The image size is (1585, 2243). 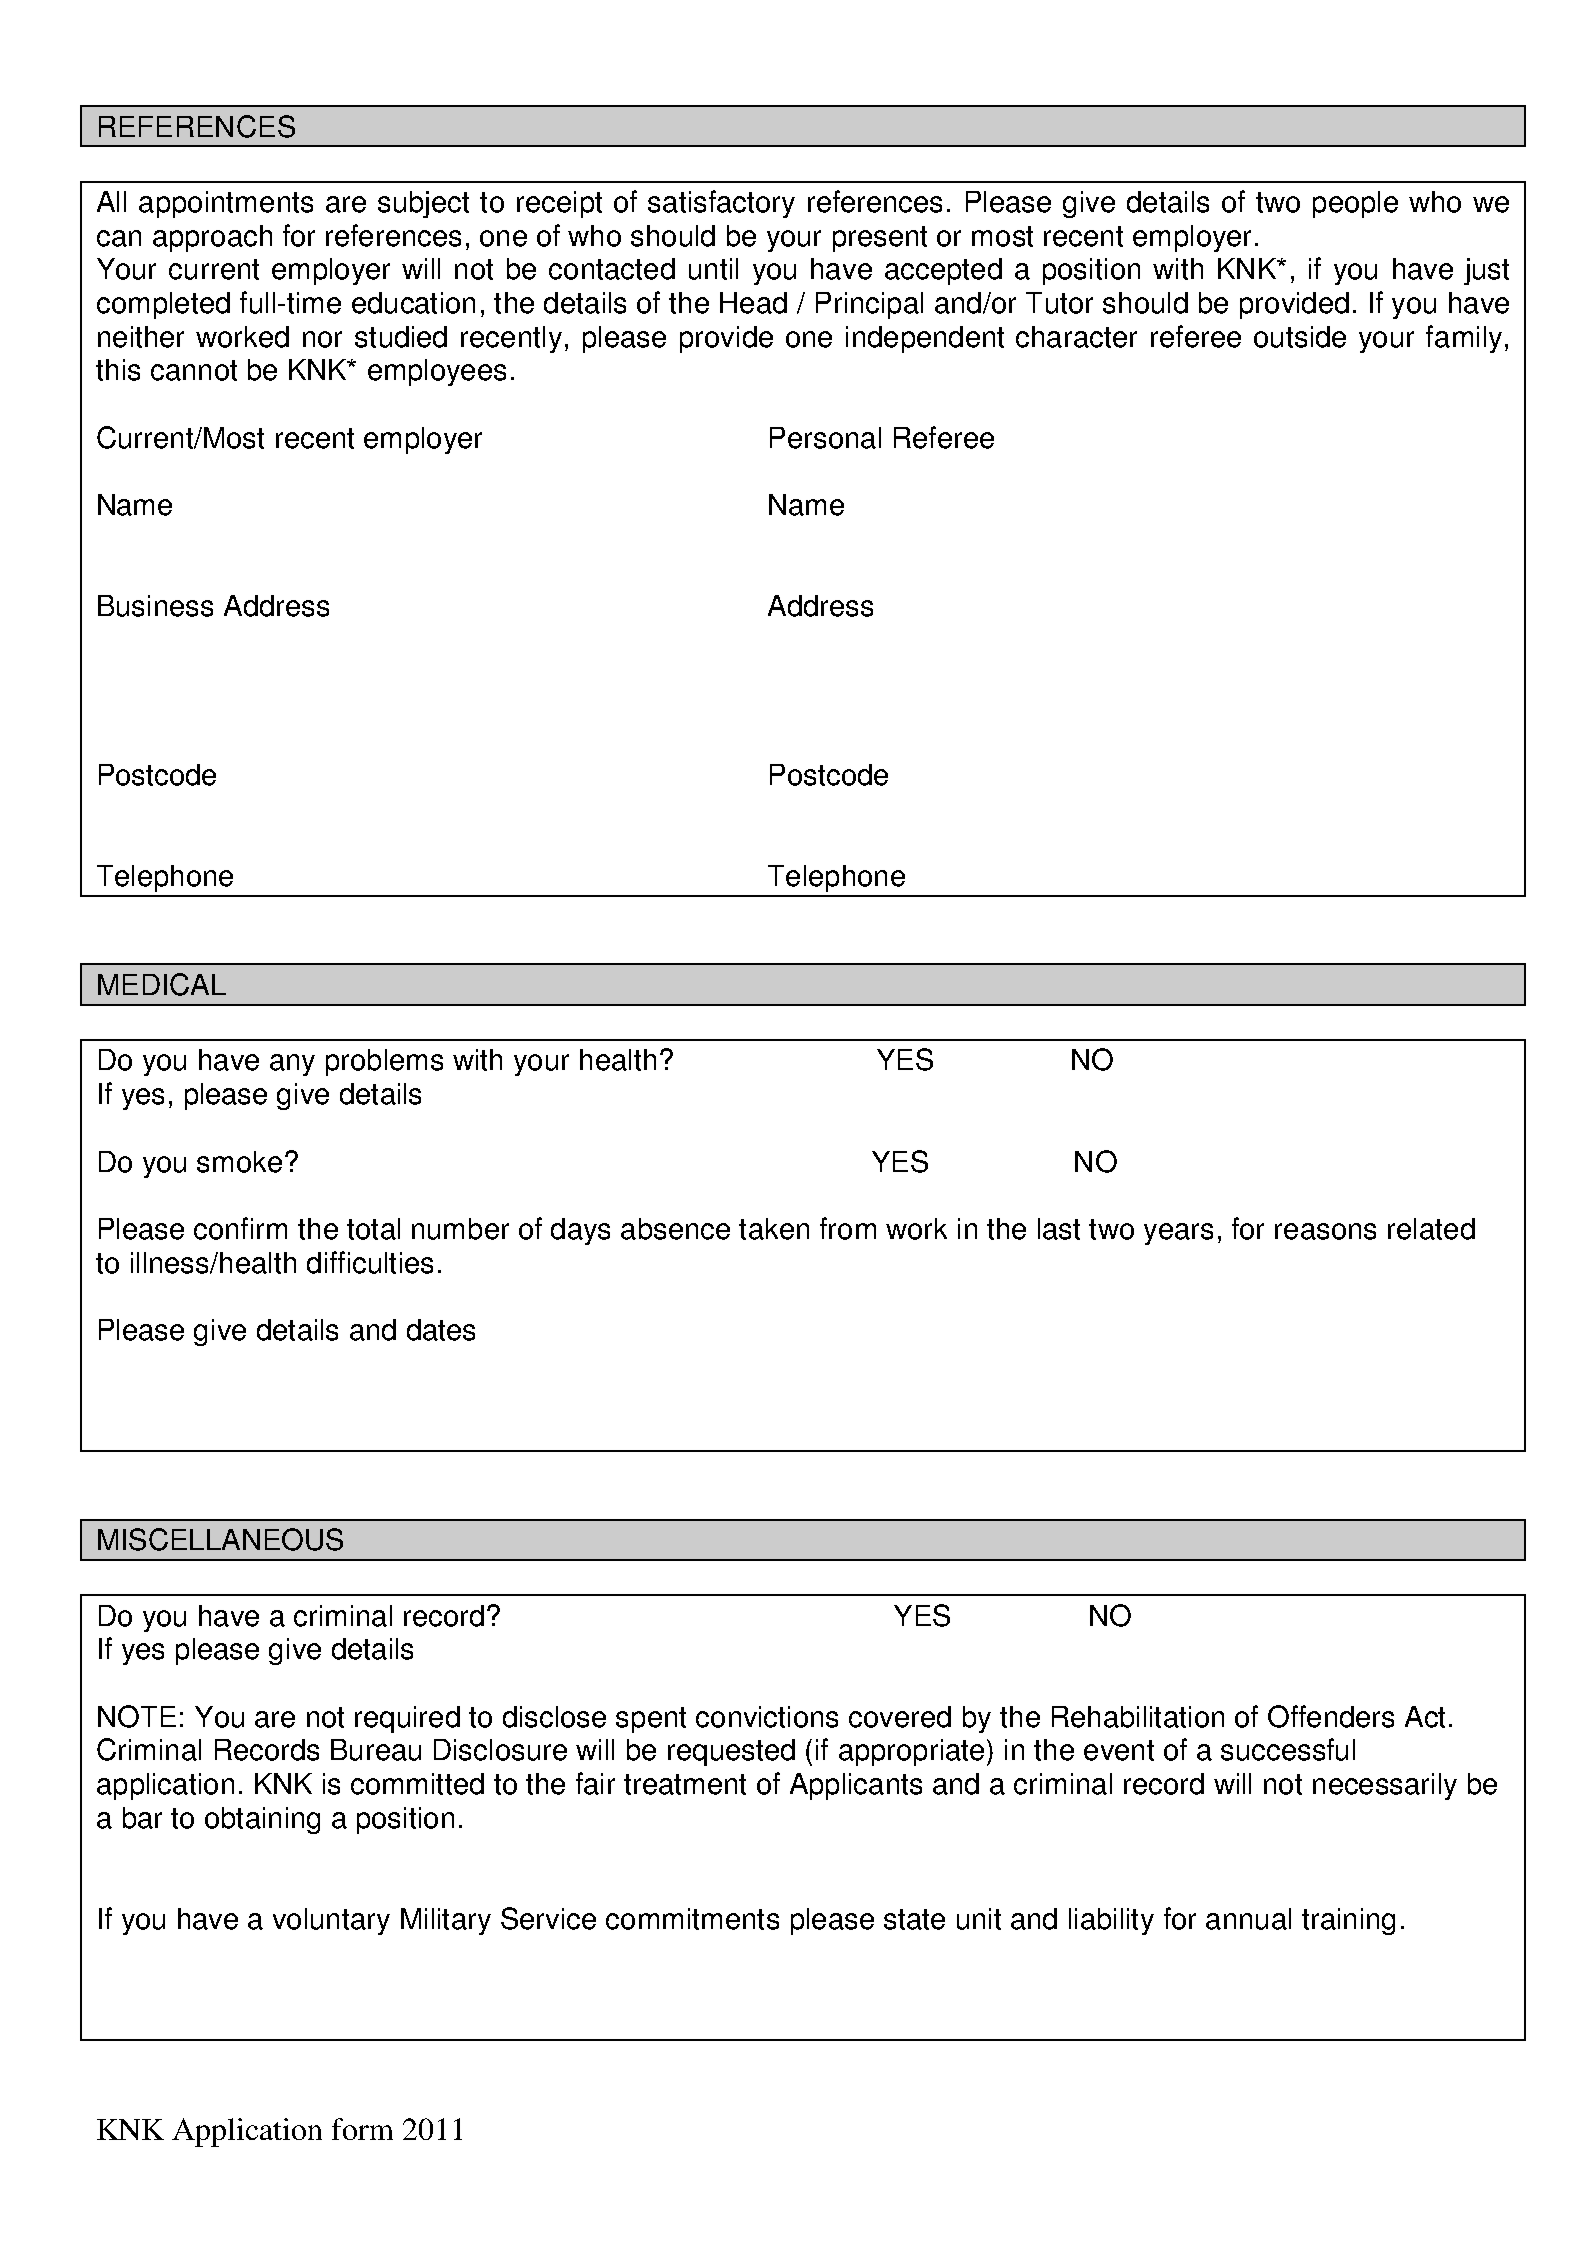 What do you see at coordinates (239, 1162) in the page?
I see `smoke` at bounding box center [239, 1162].
